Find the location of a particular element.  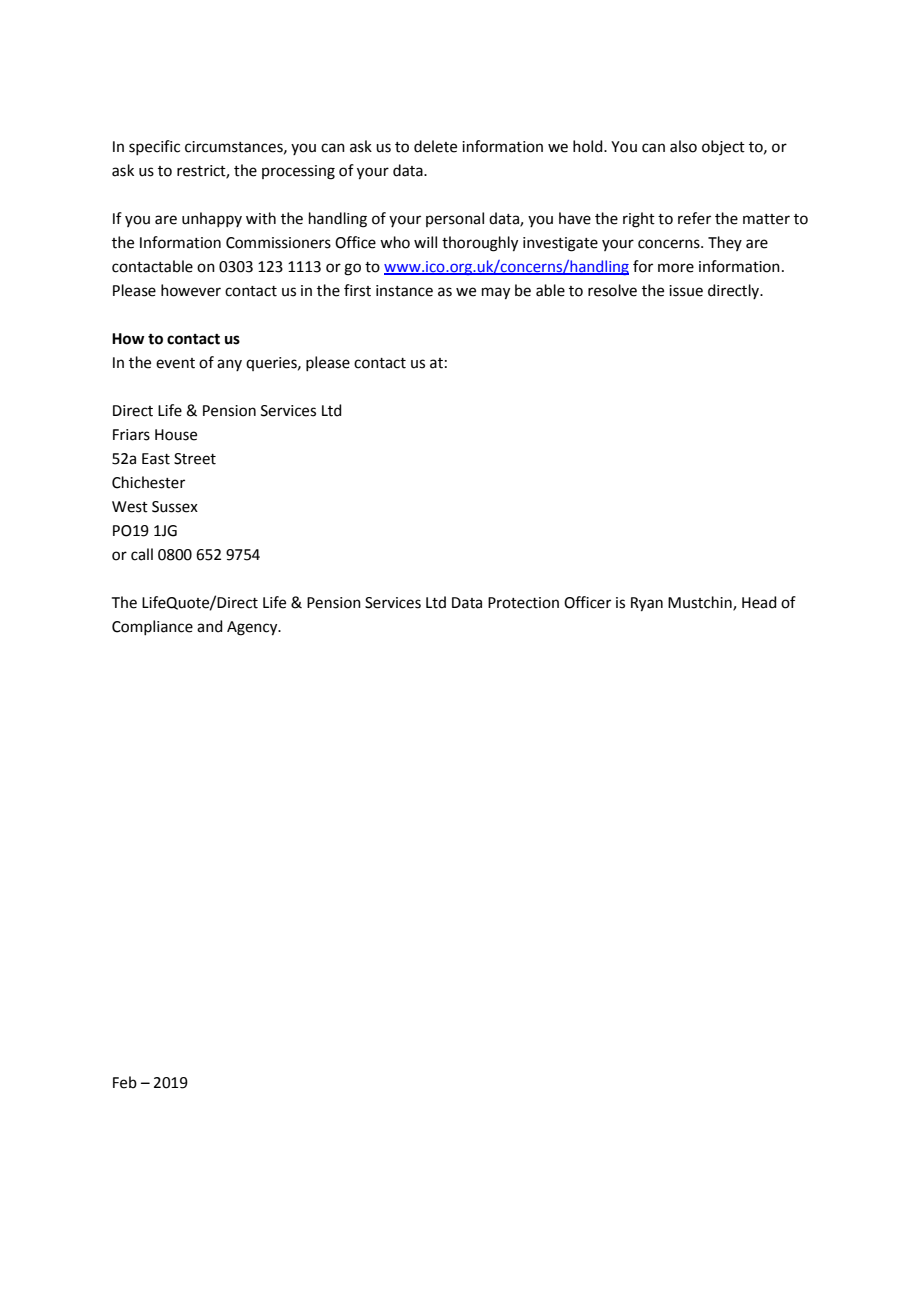

Agency is located at coordinates (253, 628).
